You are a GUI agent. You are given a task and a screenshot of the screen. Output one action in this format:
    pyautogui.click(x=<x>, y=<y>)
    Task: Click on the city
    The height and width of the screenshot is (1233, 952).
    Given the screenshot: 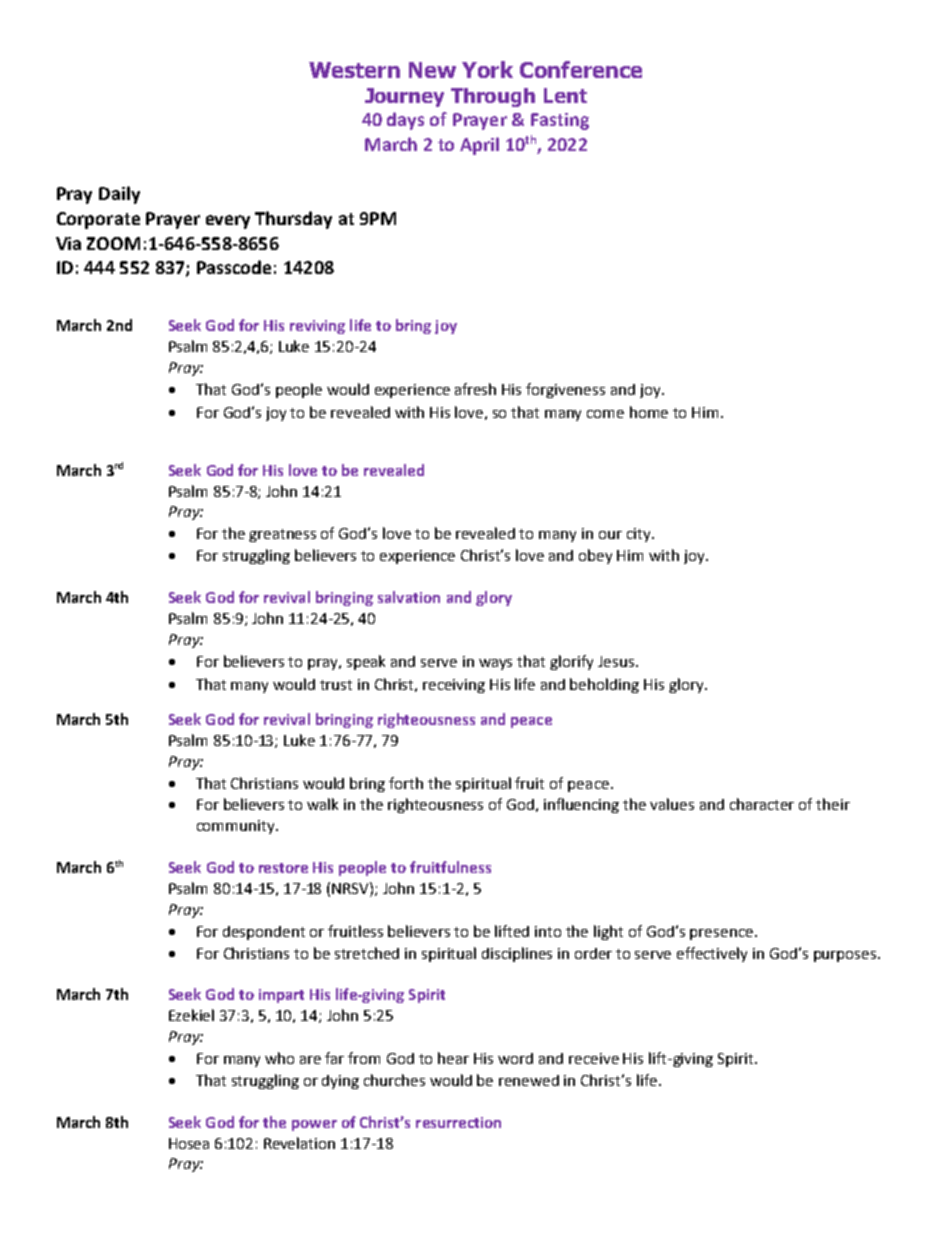 What is the action you would take?
    pyautogui.click(x=640, y=535)
